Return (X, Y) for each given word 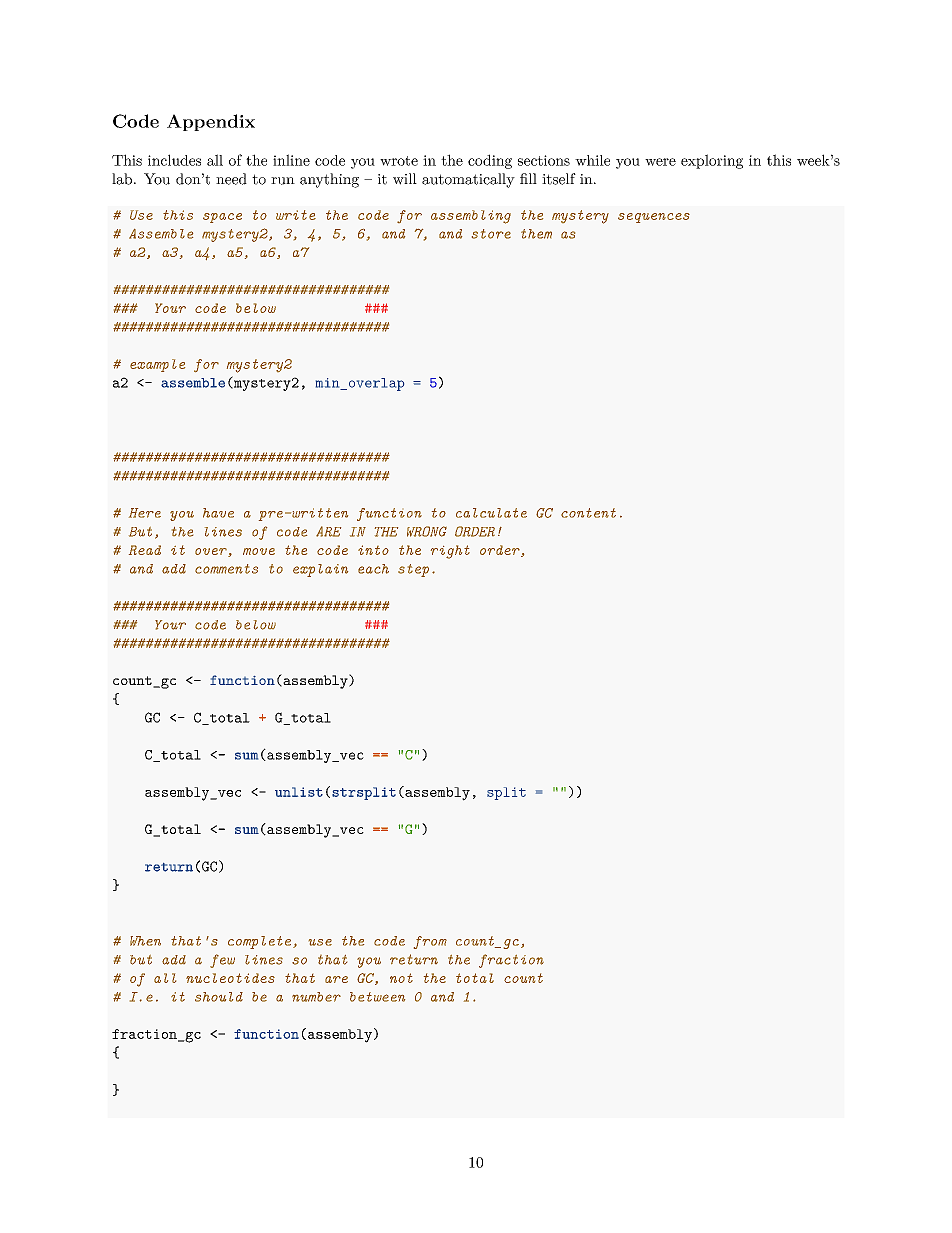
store (491, 234)
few (222, 961)
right (450, 552)
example (157, 365)
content (588, 513)
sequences (654, 218)
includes (174, 160)
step (413, 570)
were (660, 162)
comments (226, 569)
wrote (399, 161)
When (145, 941)
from (430, 942)
